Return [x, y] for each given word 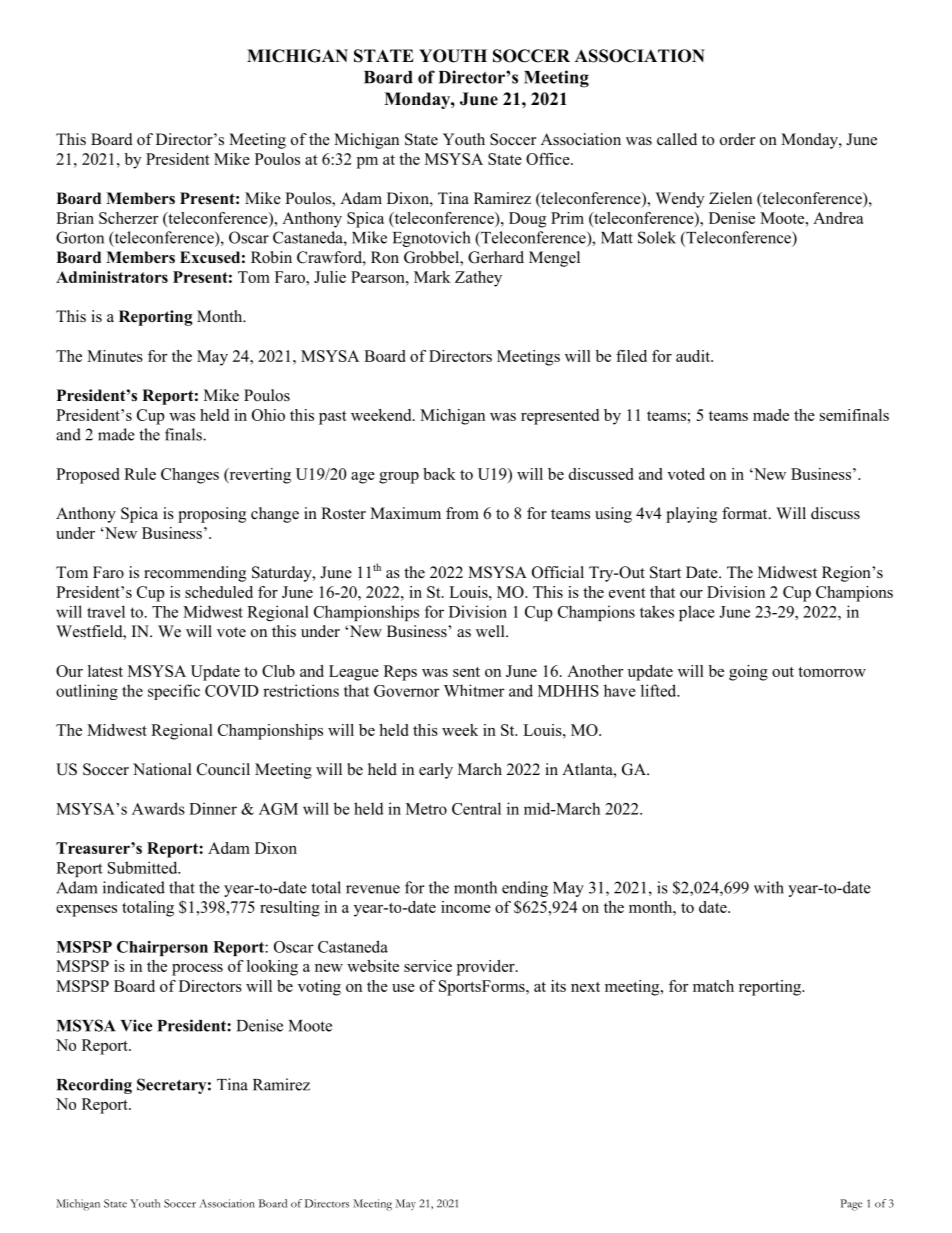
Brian [75, 218]
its [558, 986]
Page [851, 1205]
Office [549, 159]
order [737, 139]
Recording [94, 1086]
